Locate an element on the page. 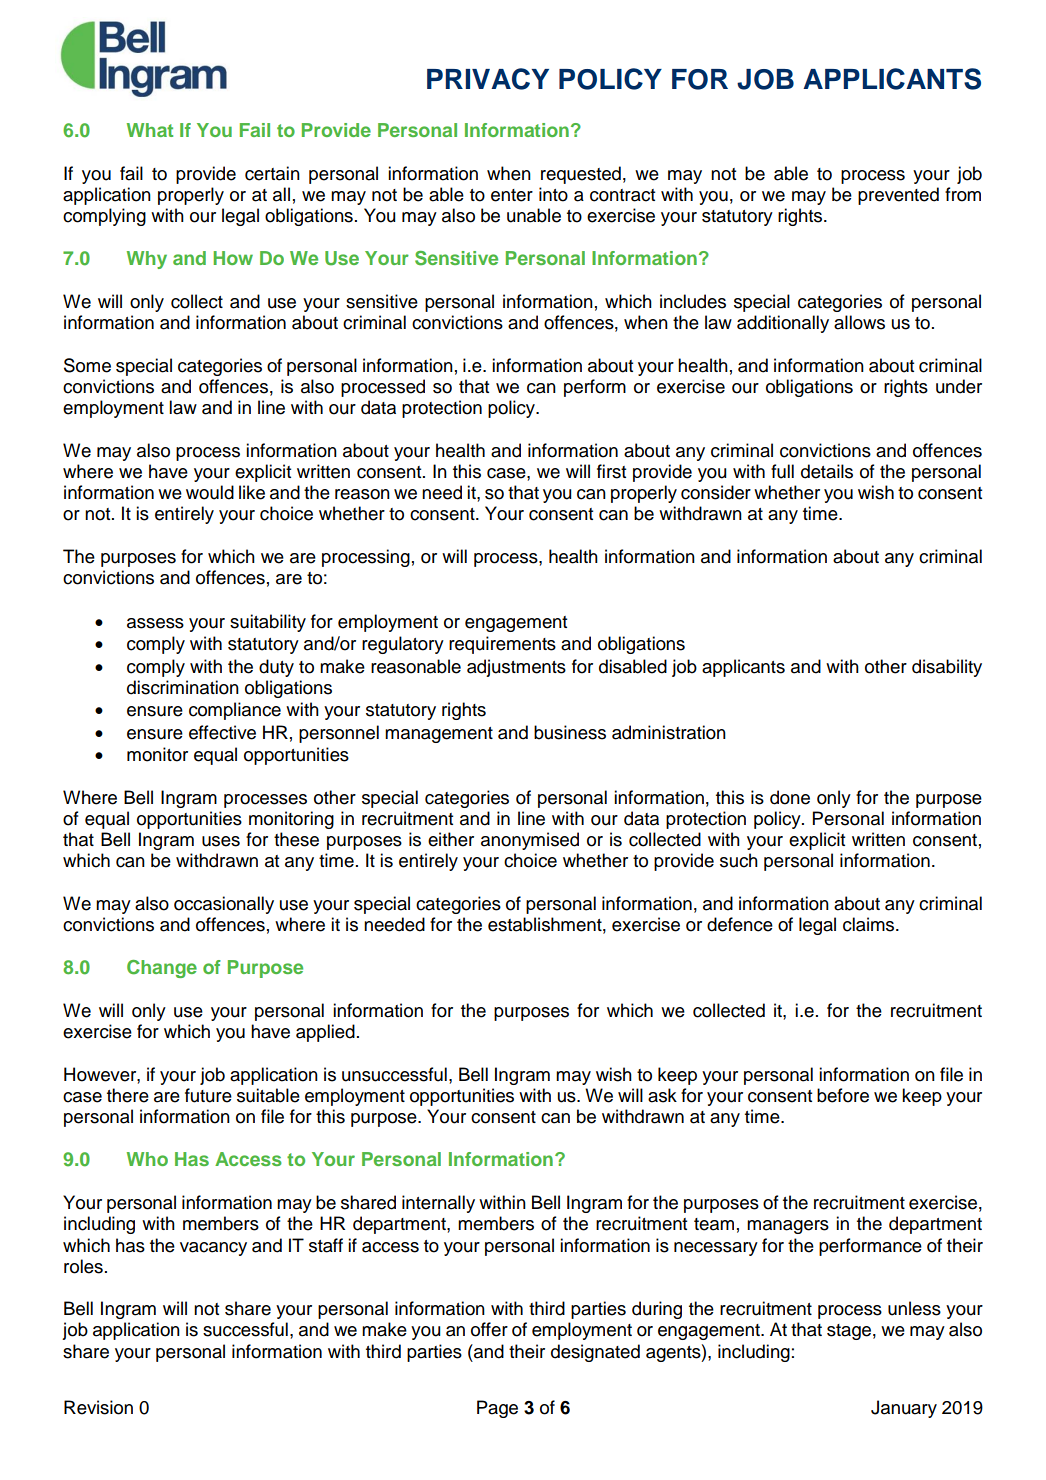 The width and height of the image is (1046, 1480). ask is located at coordinates (662, 1095).
